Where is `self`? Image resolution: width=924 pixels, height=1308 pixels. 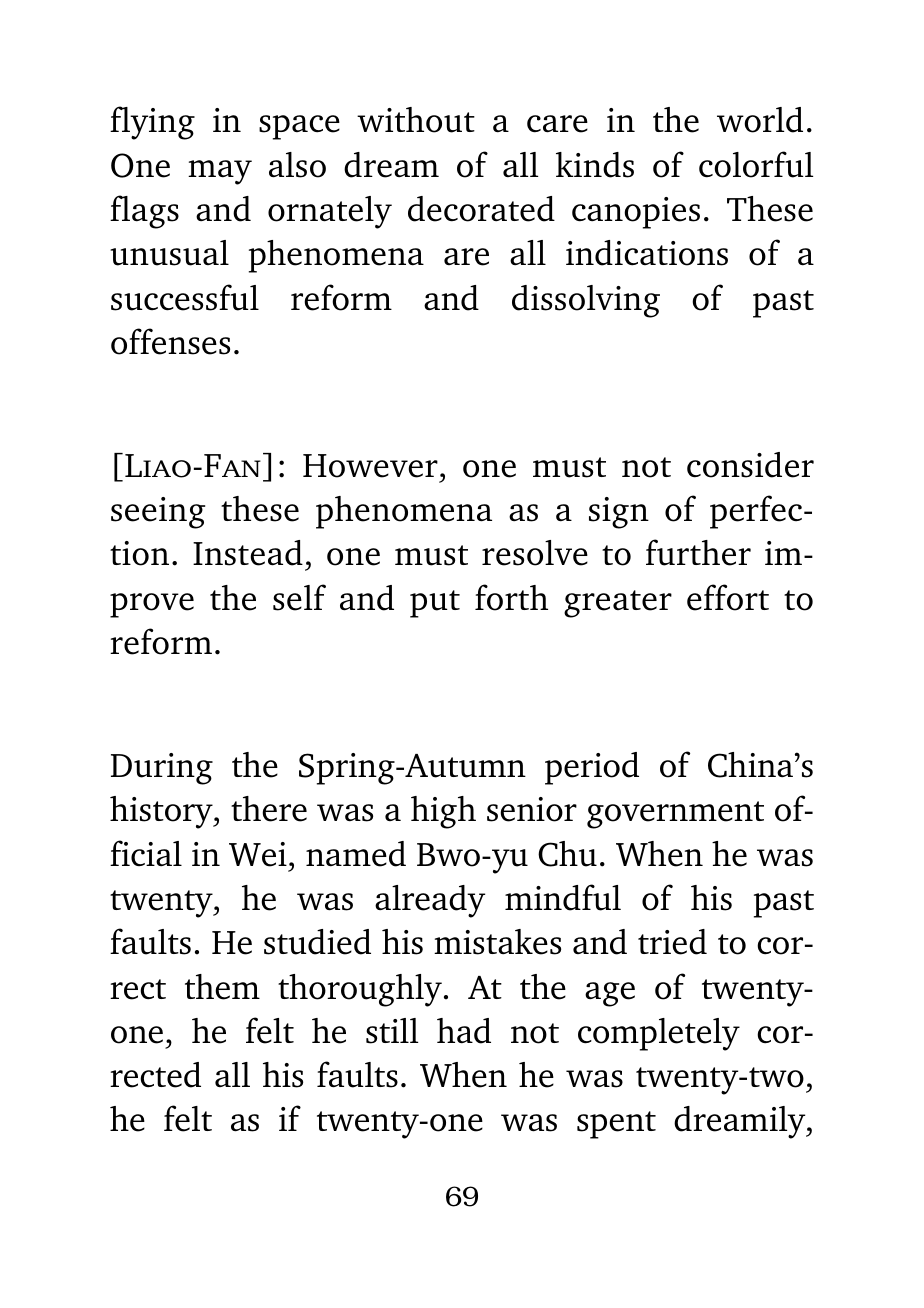
self is located at coordinates (299, 597).
